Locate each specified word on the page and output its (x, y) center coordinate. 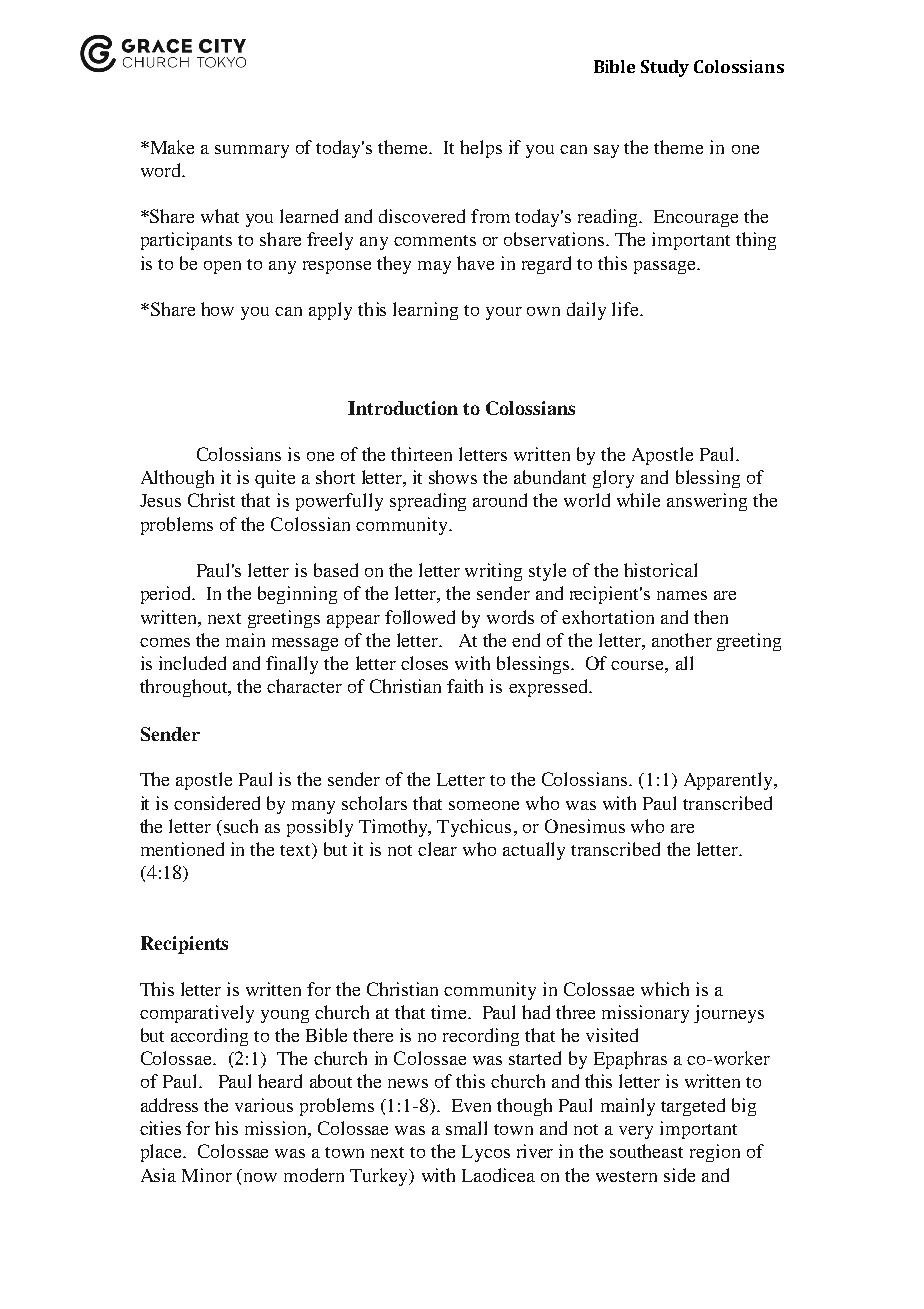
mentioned (182, 849)
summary (252, 151)
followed (420, 617)
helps (481, 149)
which (665, 989)
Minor (207, 1175)
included (192, 663)
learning (425, 311)
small (466, 1128)
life (626, 309)
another (682, 640)
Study (665, 68)
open (222, 267)
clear (437, 849)
